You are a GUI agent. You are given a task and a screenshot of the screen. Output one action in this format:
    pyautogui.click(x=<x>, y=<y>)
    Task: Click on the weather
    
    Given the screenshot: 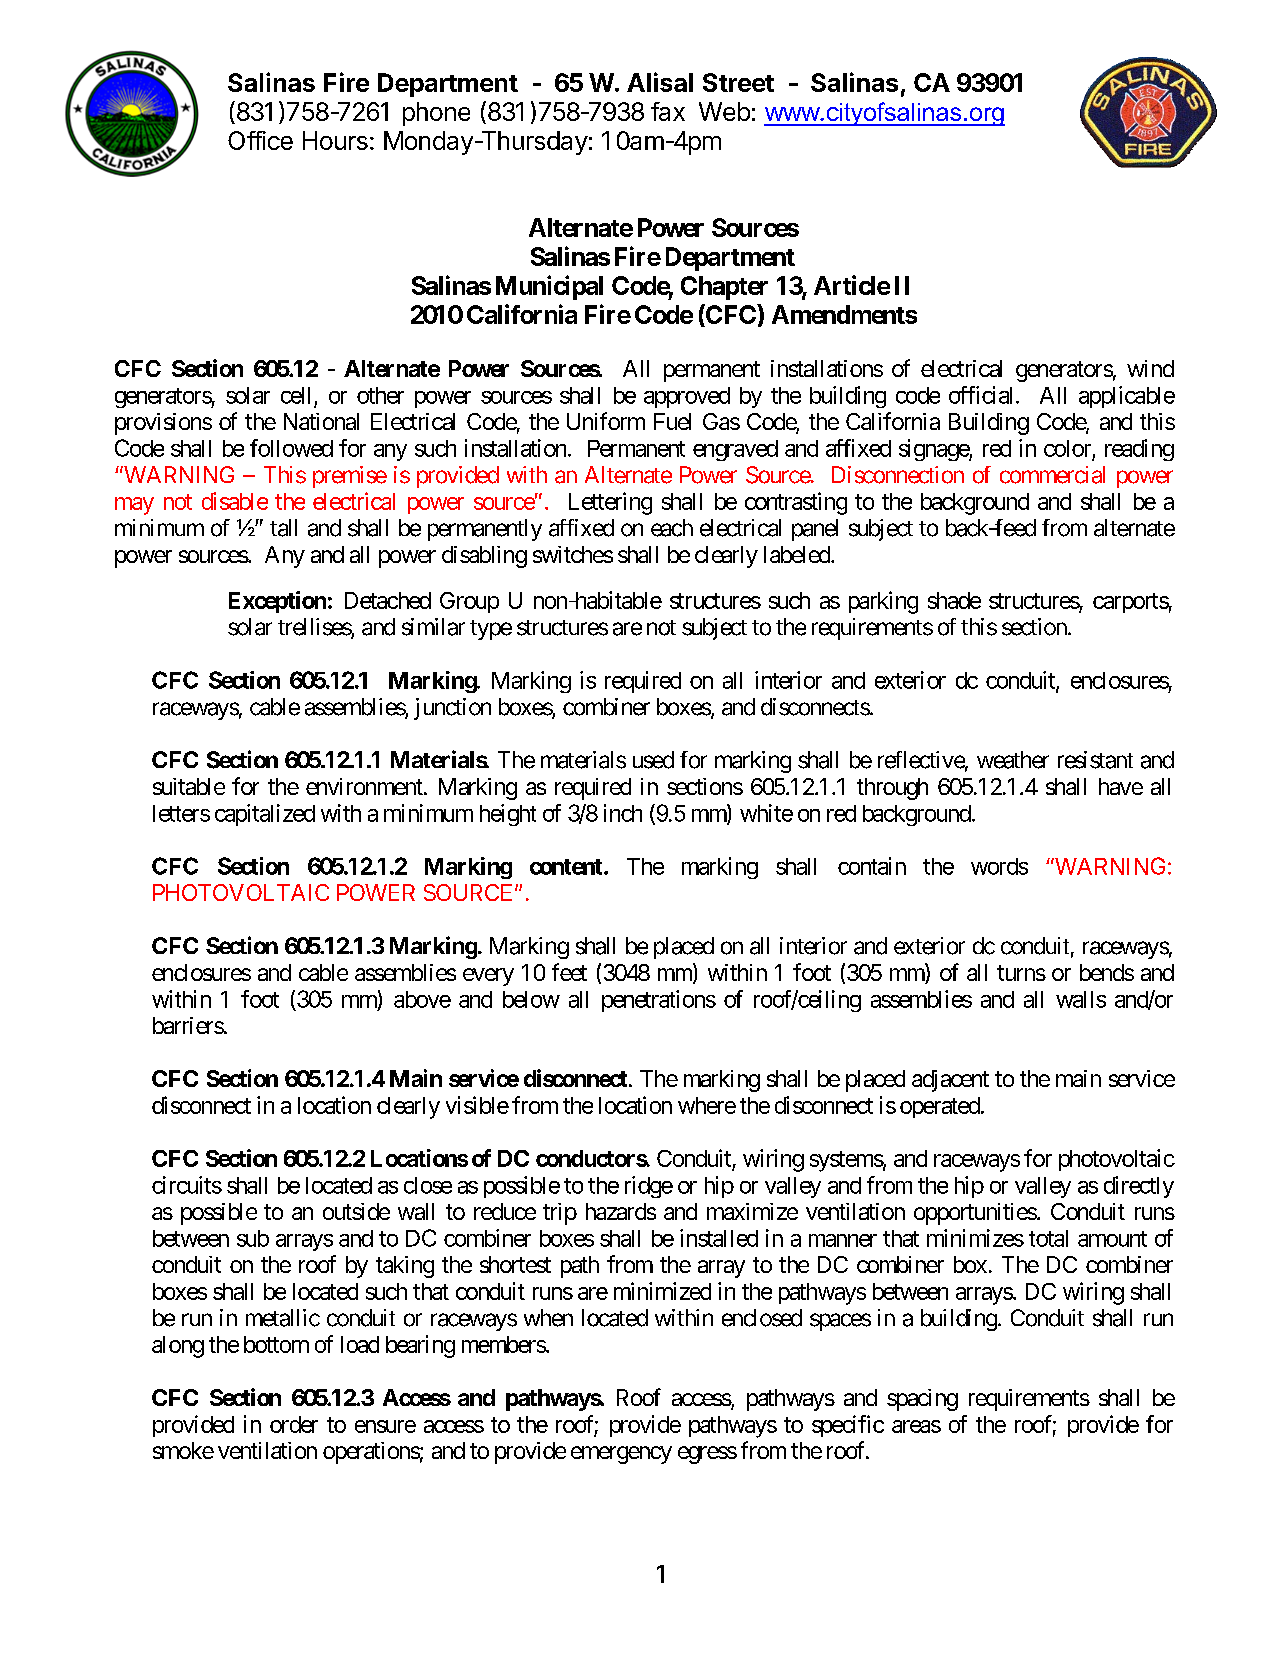 What is the action you would take?
    pyautogui.click(x=1013, y=760)
